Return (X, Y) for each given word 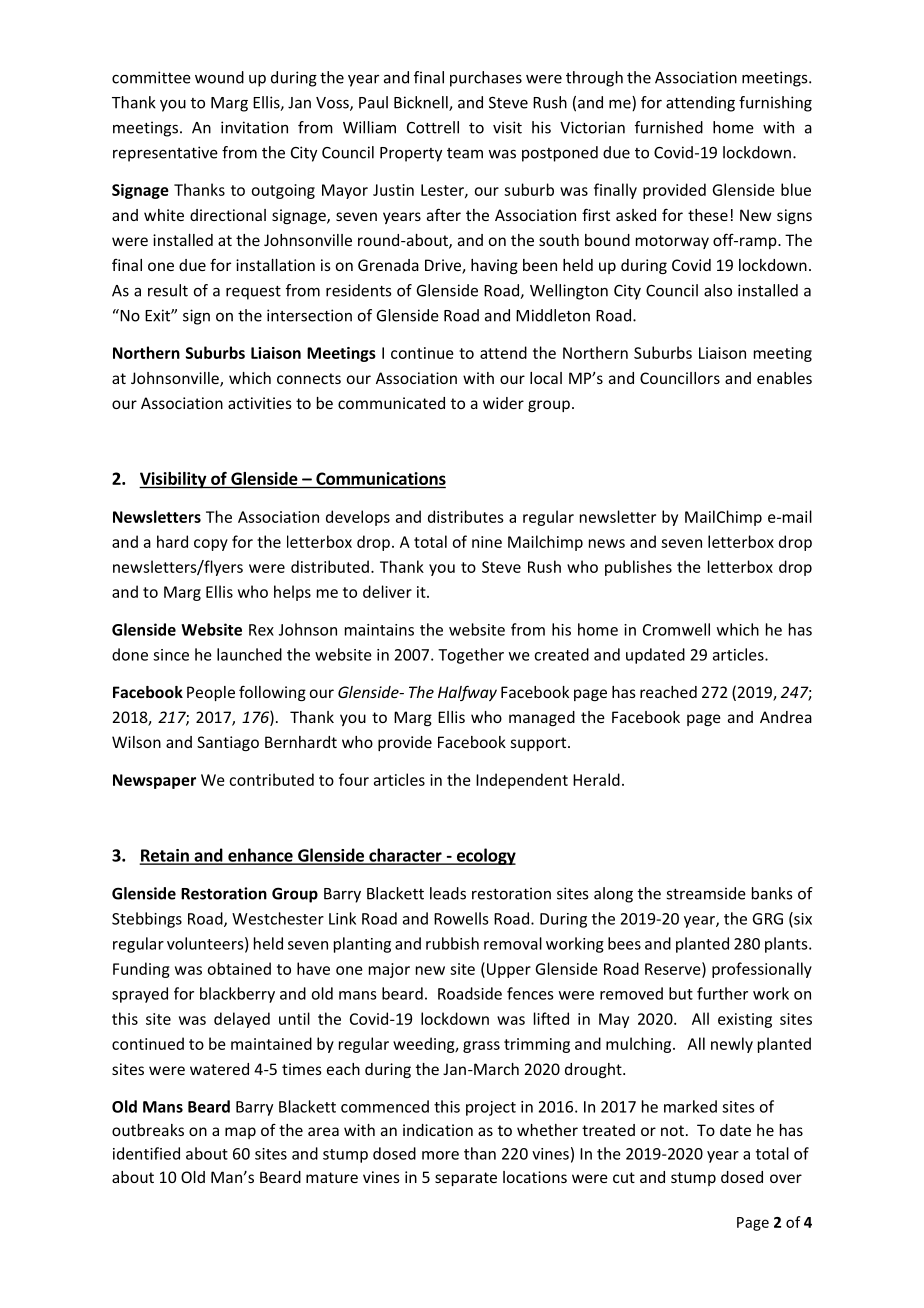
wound (219, 77)
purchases (486, 79)
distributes (466, 516)
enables (784, 378)
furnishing (775, 104)
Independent (522, 781)
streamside (706, 893)
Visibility (174, 480)
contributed (271, 779)
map (240, 1133)
